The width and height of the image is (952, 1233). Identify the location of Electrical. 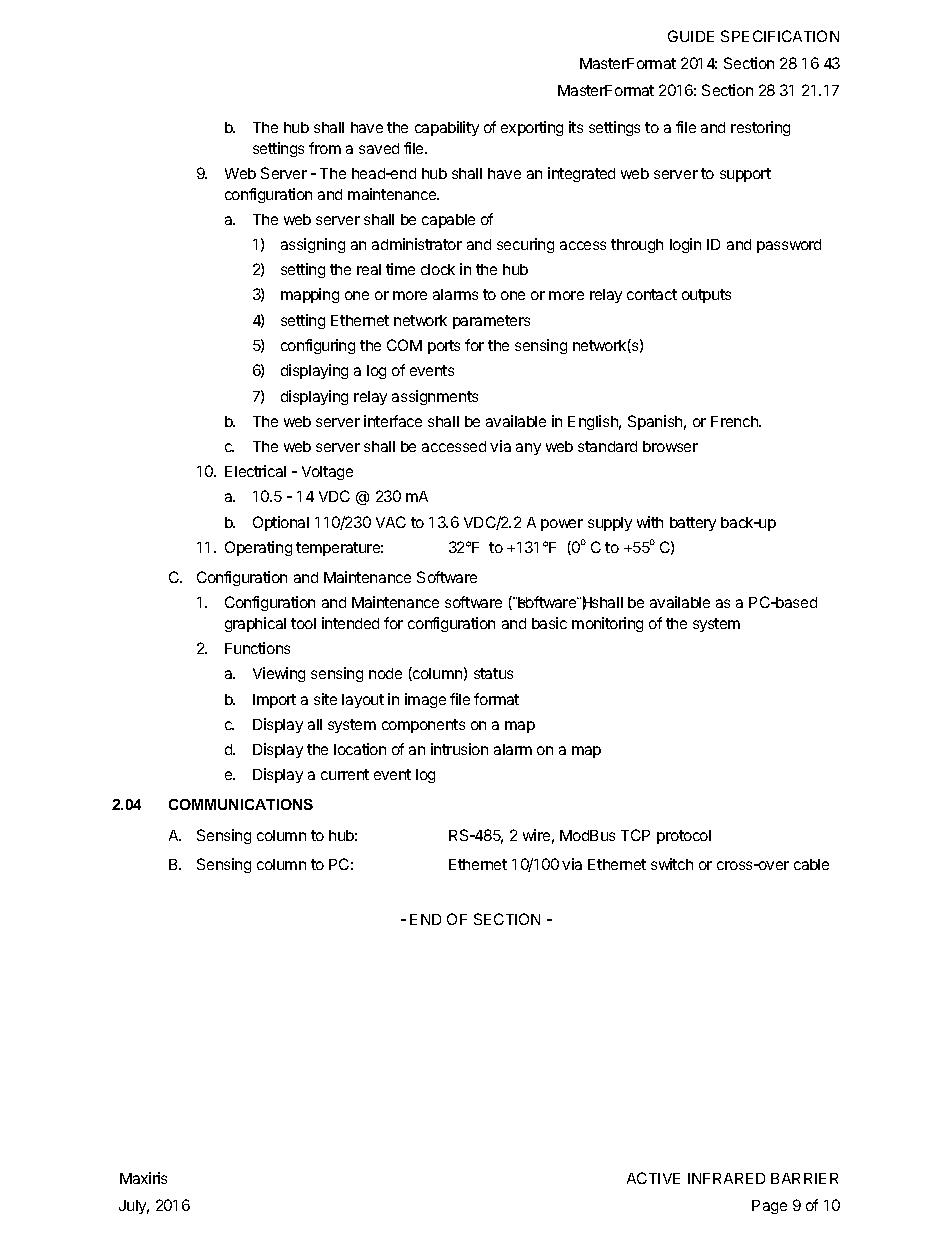
(255, 471).
